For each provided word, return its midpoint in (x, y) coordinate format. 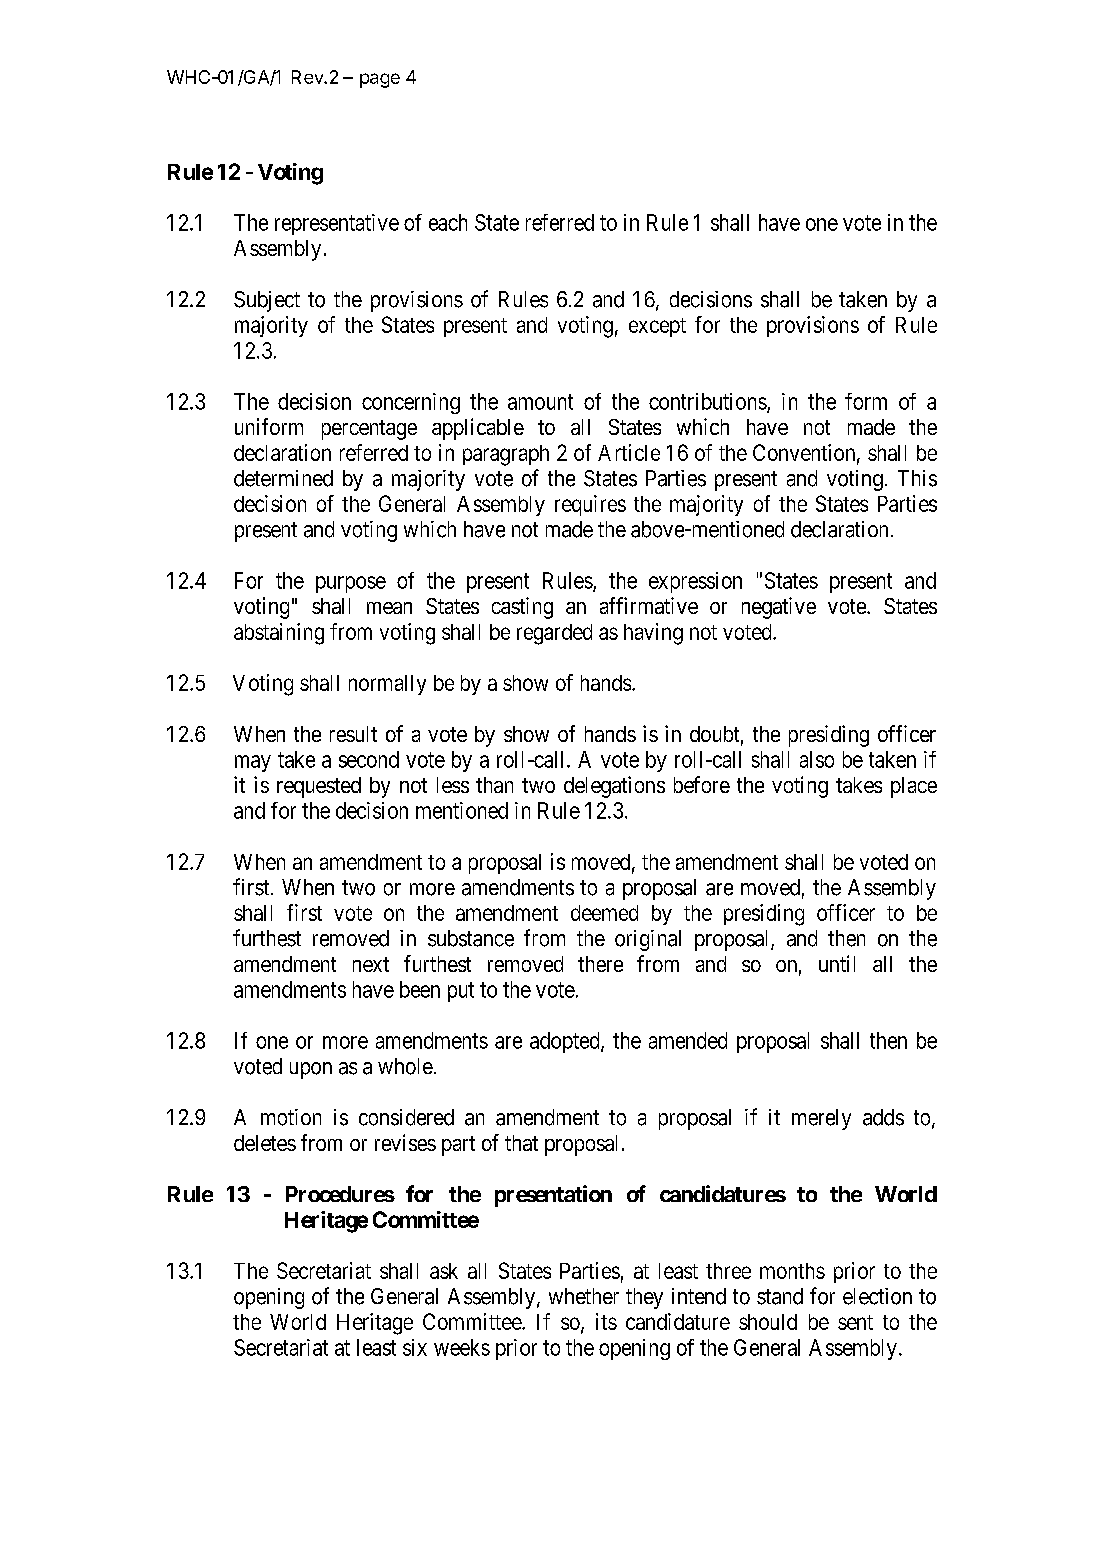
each (448, 222)
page (380, 80)
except (657, 327)
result (353, 734)
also (817, 759)
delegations (614, 787)
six (415, 1347)
